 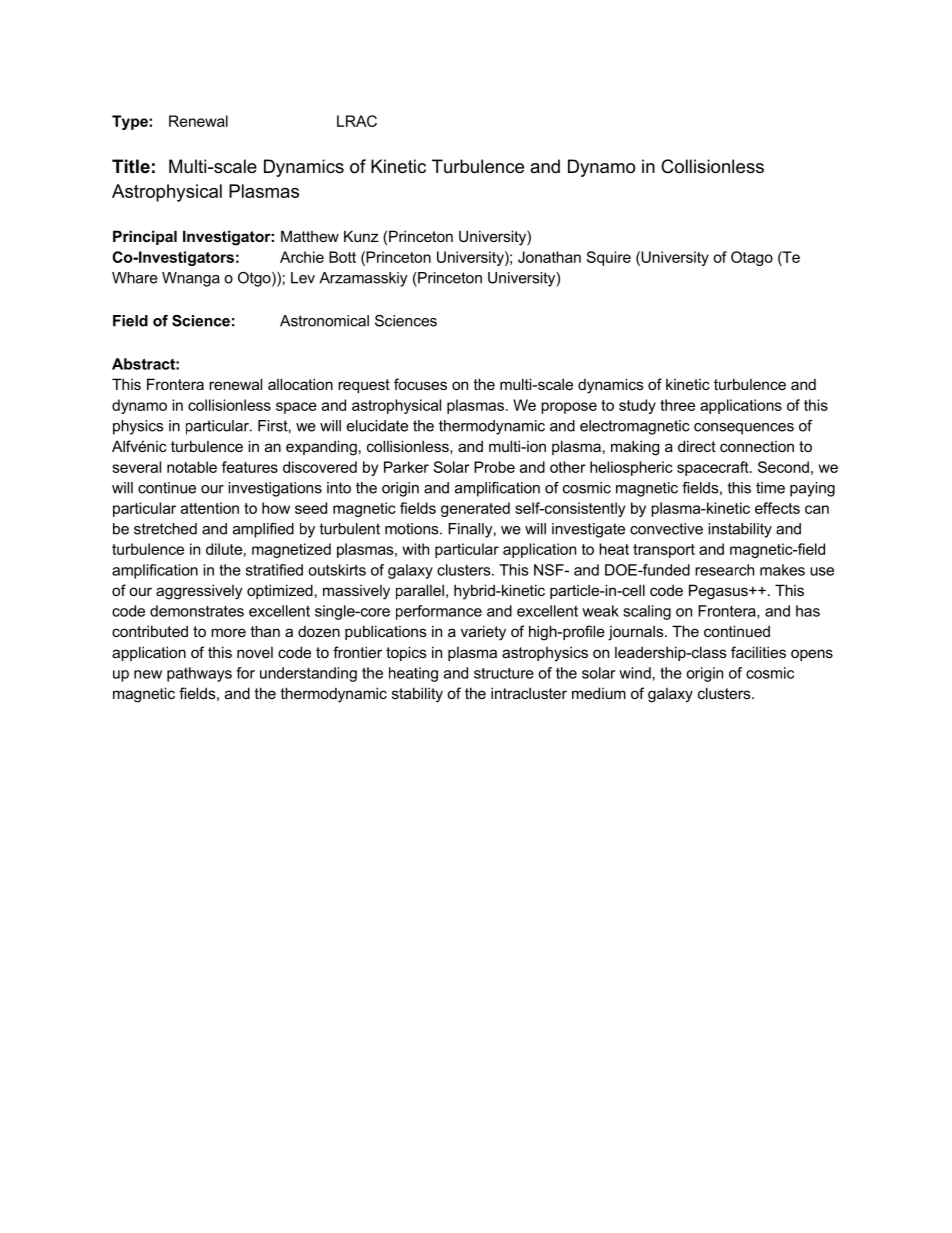 I want to click on Matthew, so click(x=310, y=236).
